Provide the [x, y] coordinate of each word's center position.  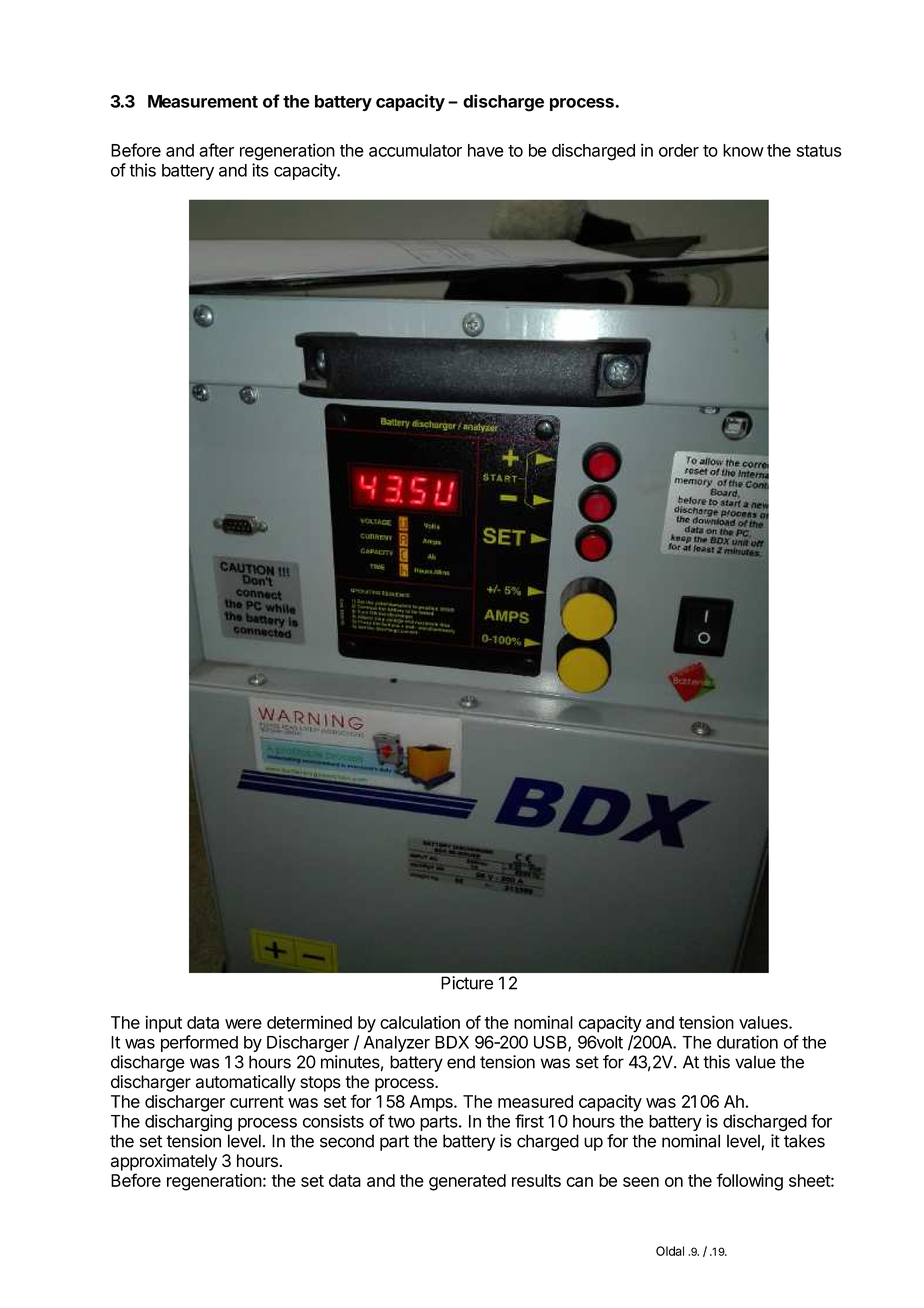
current [257, 1102]
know [743, 150]
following [749, 1182]
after [216, 150]
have [486, 150]
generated [467, 1182]
